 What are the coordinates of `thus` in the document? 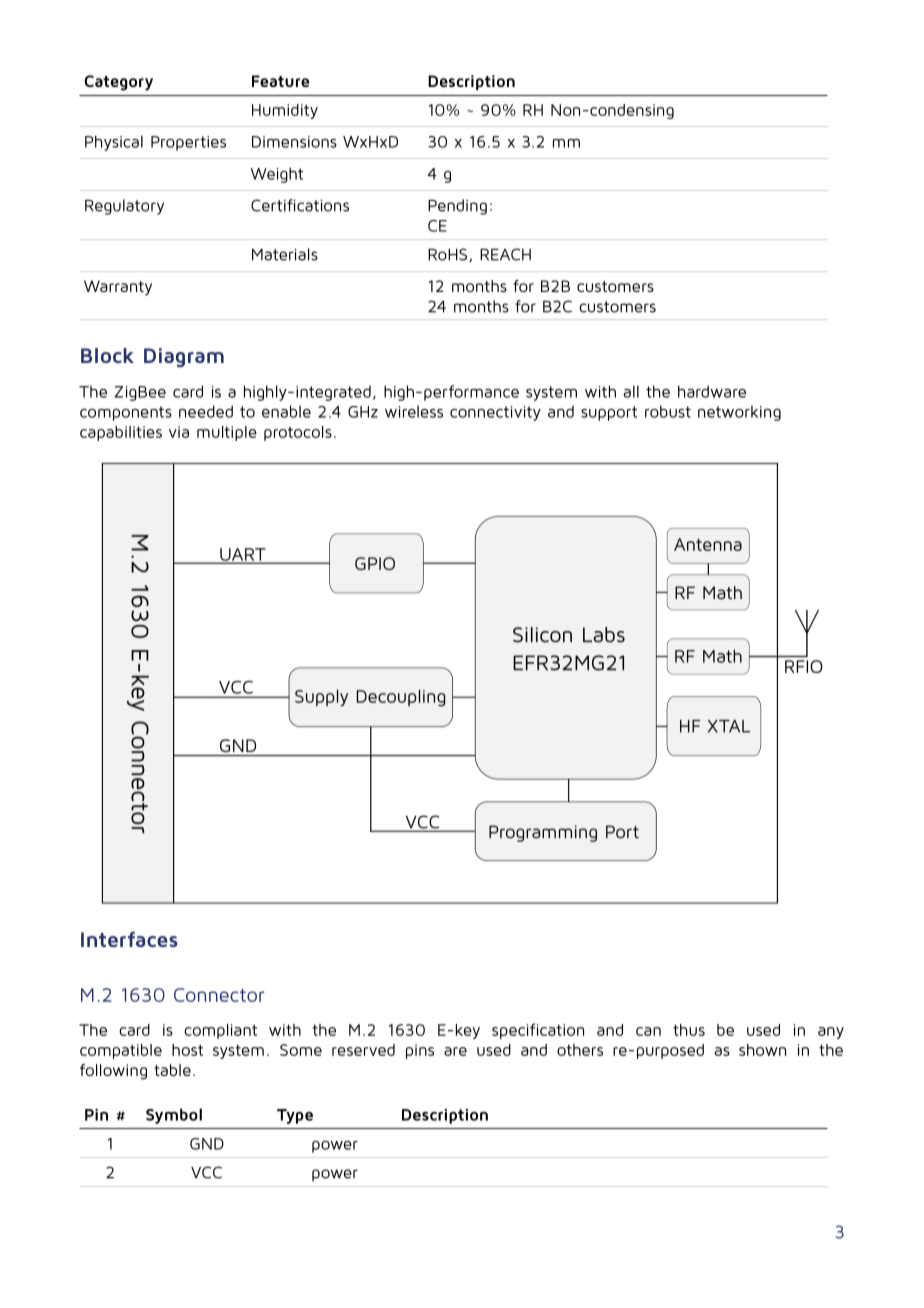 It's located at (689, 1030).
